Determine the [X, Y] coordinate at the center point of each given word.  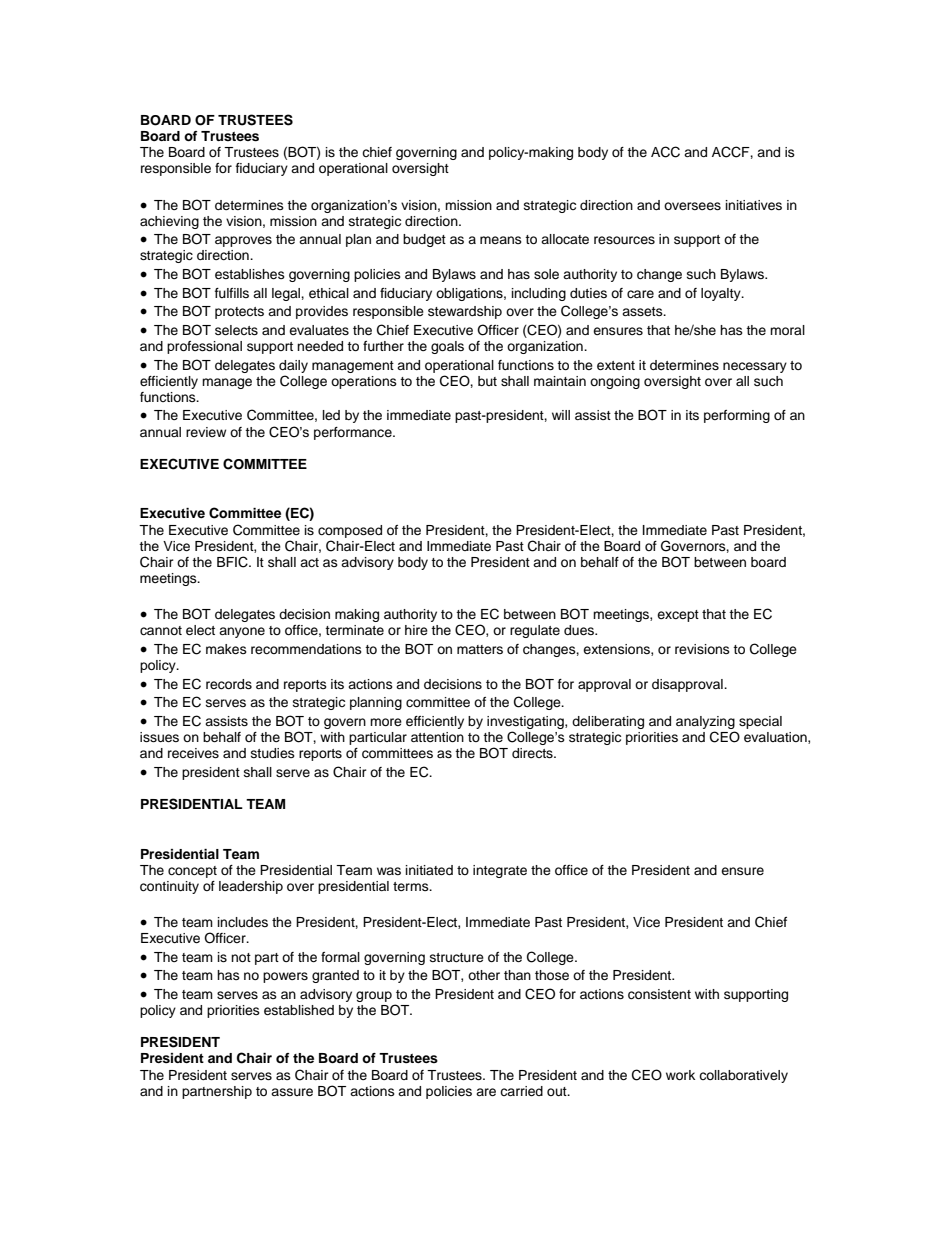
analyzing [705, 722]
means [501, 240]
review [206, 432]
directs [533, 753]
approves [243, 241]
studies [273, 753]
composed [350, 531]
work [680, 1075]
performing [737, 416]
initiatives [754, 205]
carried [521, 1091]
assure [292, 1092]
